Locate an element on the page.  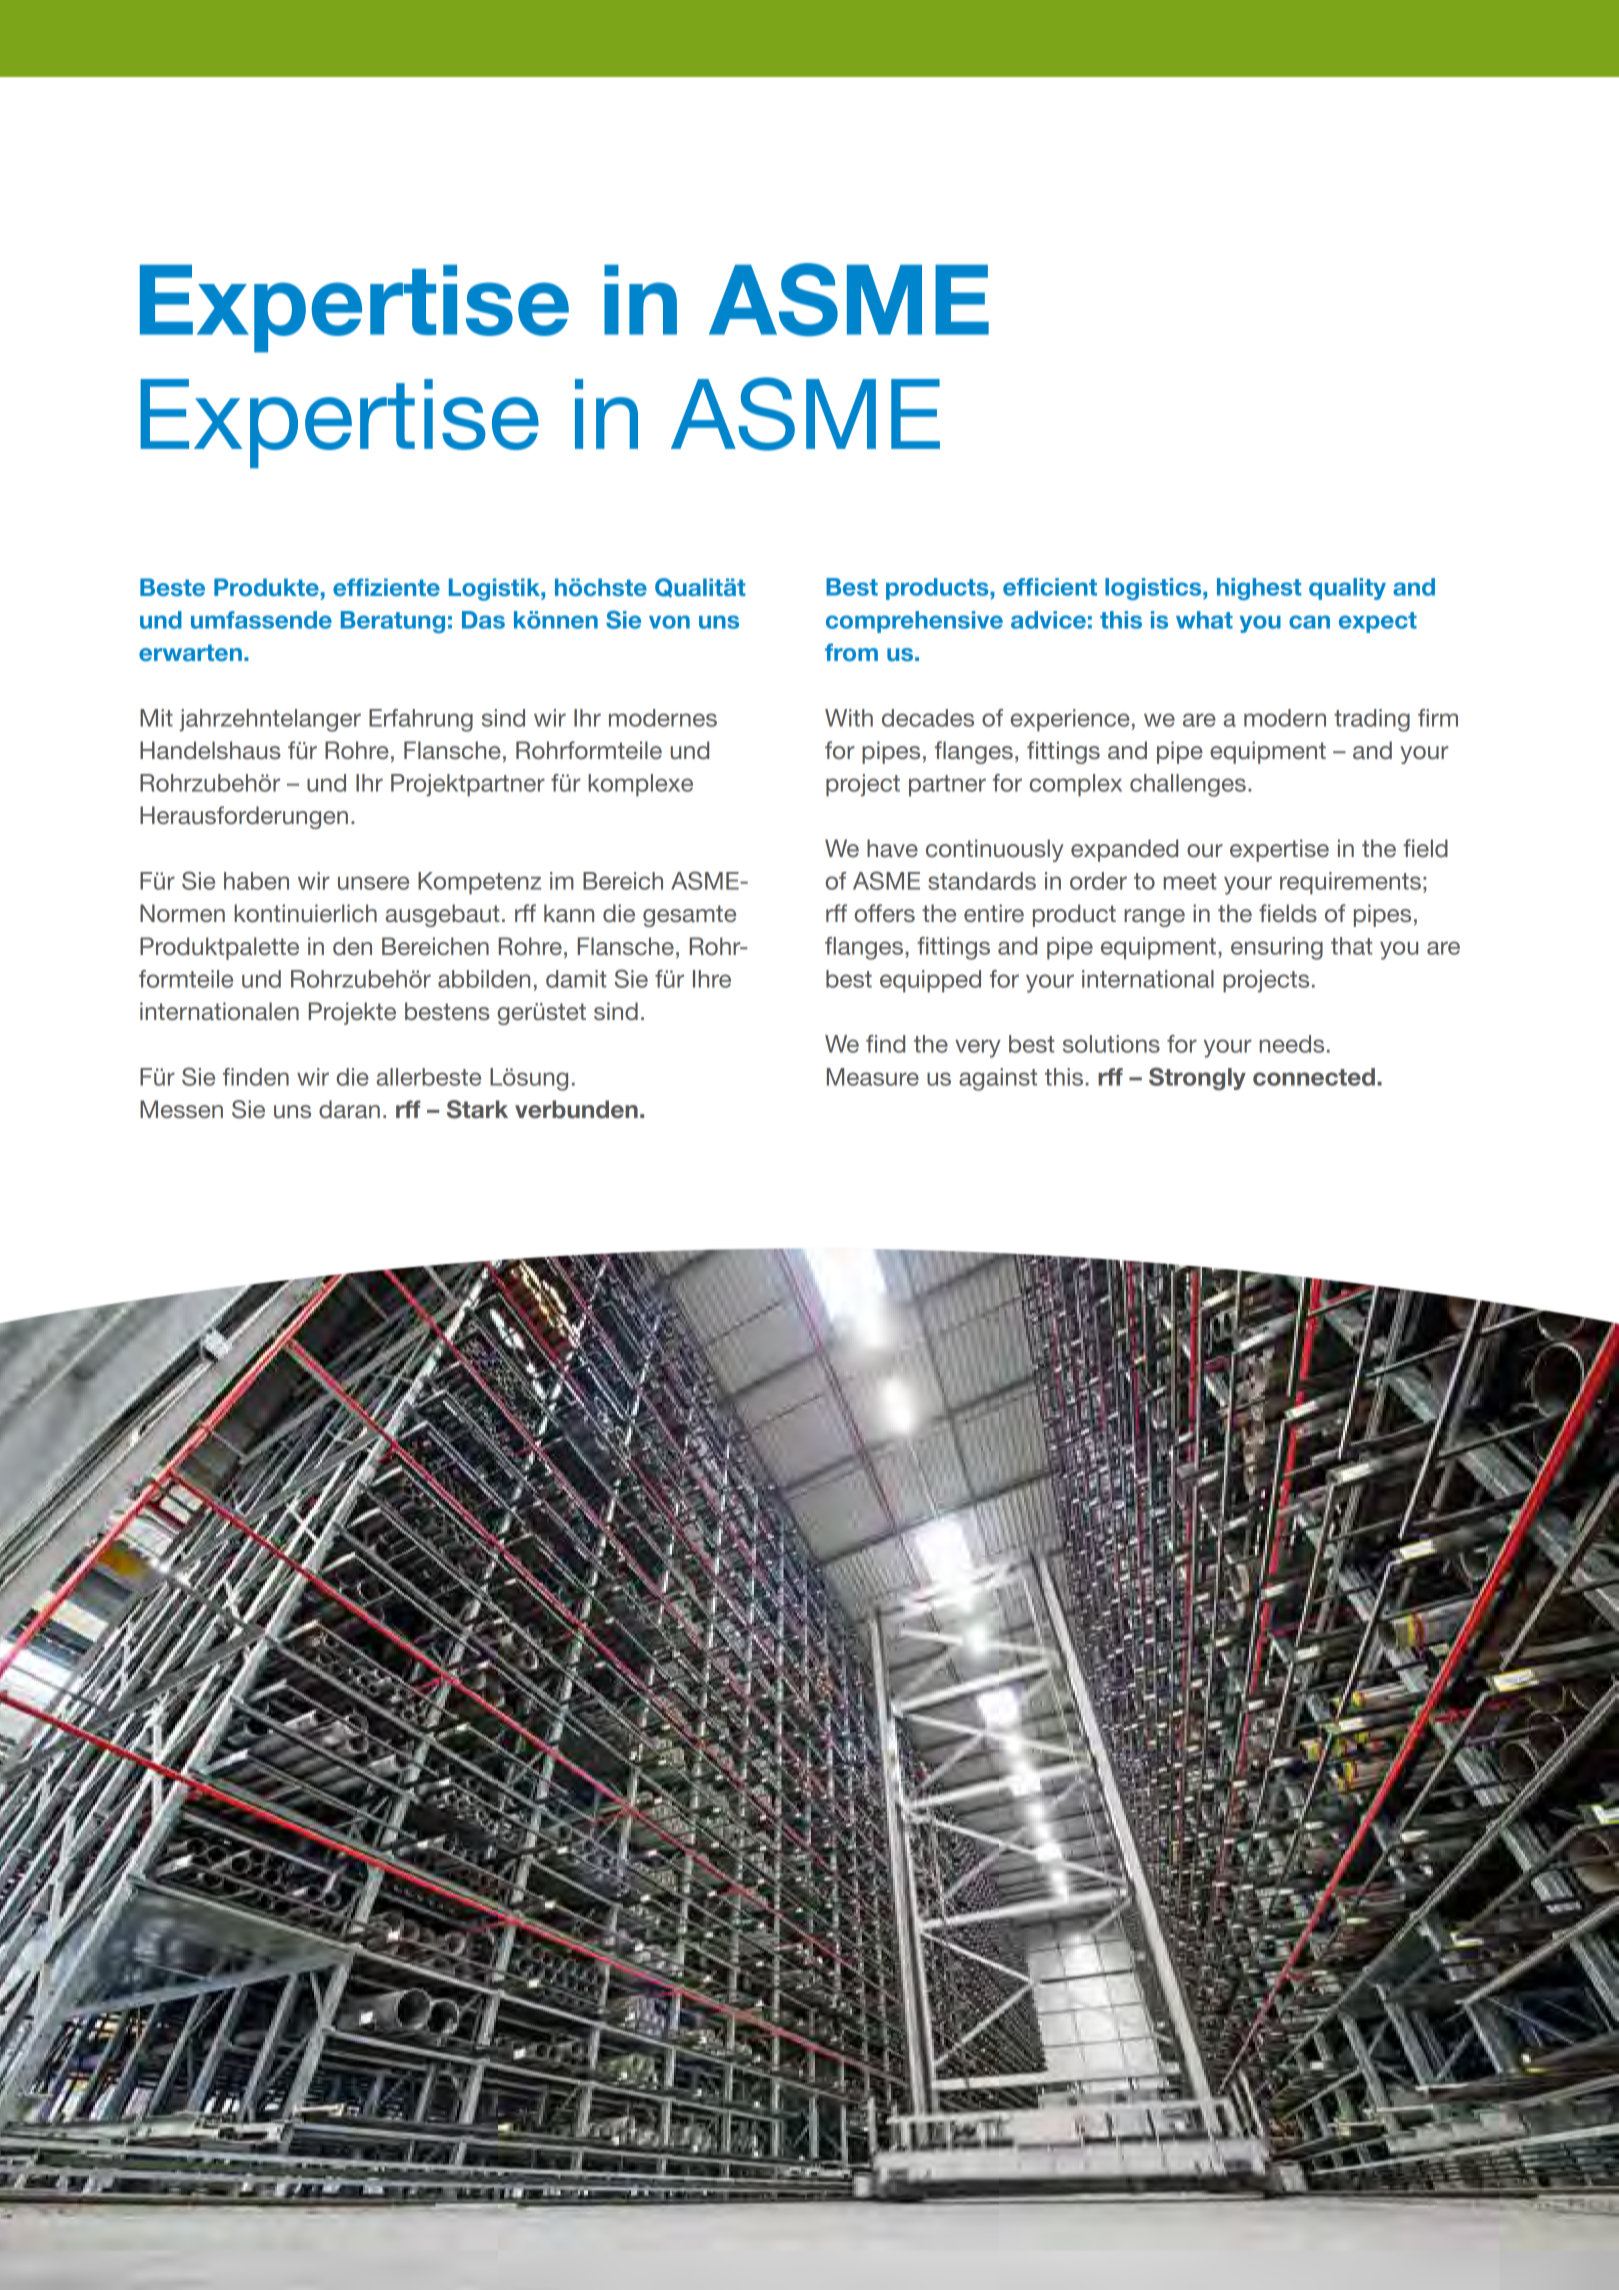
decades is located at coordinates (928, 718).
